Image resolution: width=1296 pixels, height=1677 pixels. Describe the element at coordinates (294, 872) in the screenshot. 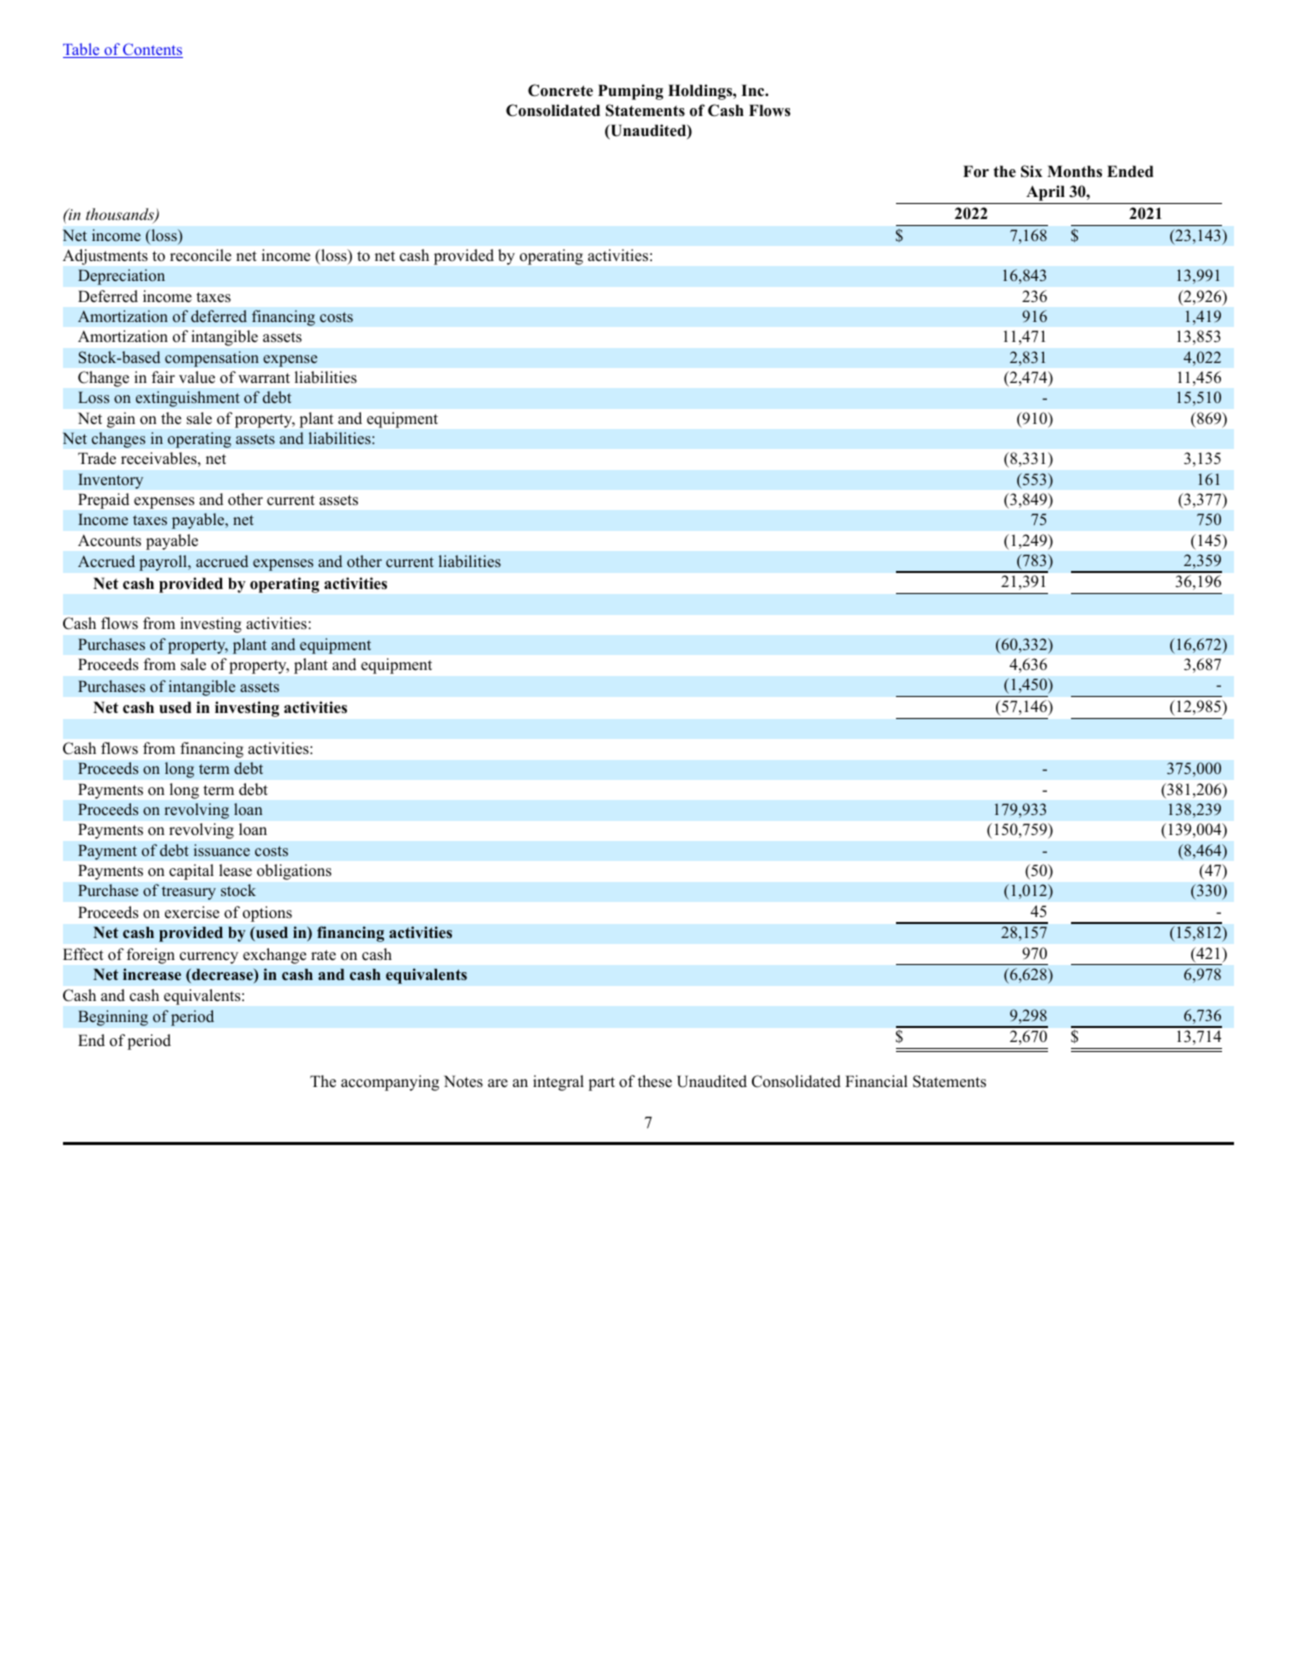

I see `obligations` at that location.
